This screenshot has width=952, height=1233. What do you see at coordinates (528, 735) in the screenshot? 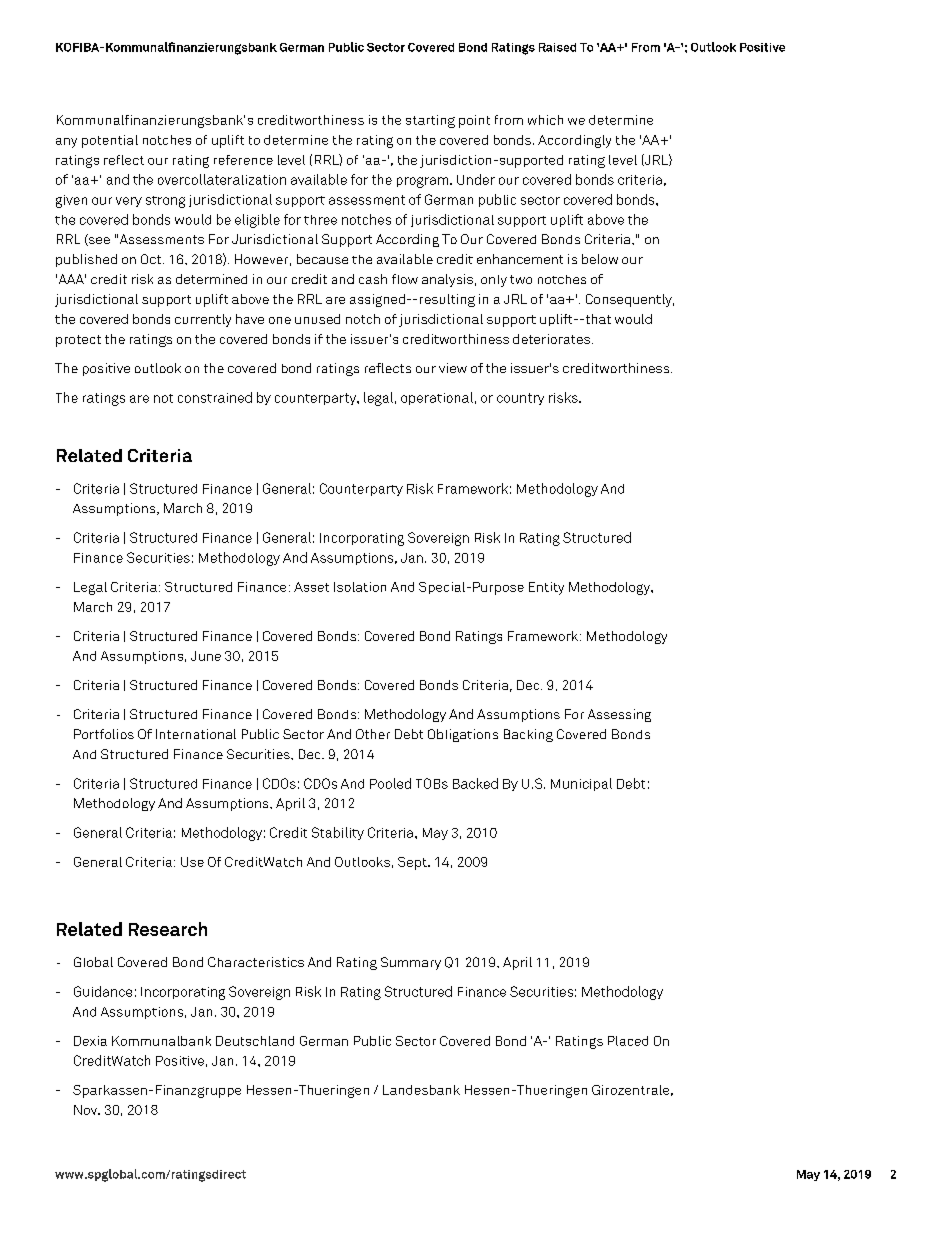
I see `Backing` at bounding box center [528, 735].
